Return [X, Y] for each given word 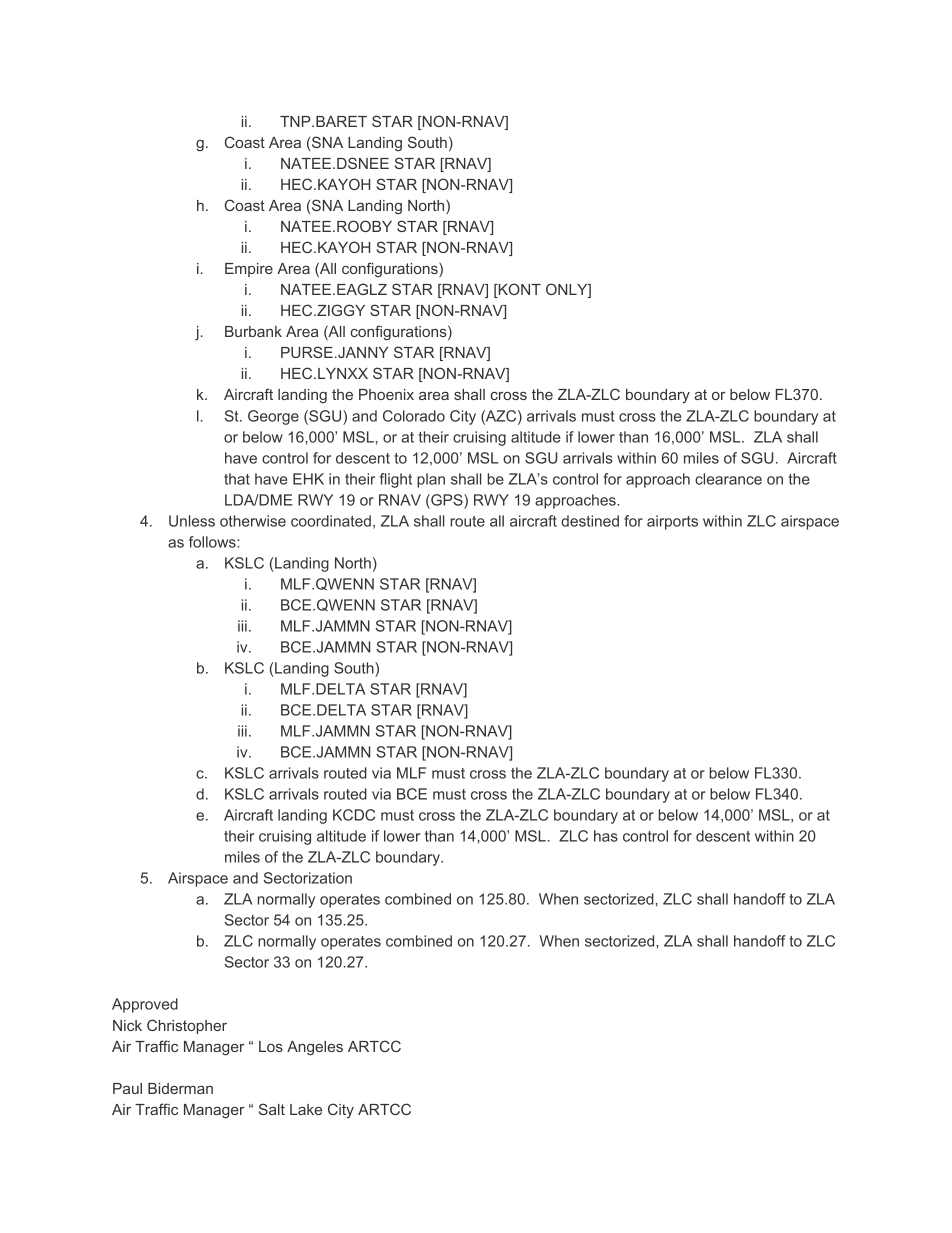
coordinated [331, 521]
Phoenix [386, 394]
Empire [249, 270]
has [606, 836]
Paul [127, 1088]
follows [213, 542]
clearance [728, 479]
